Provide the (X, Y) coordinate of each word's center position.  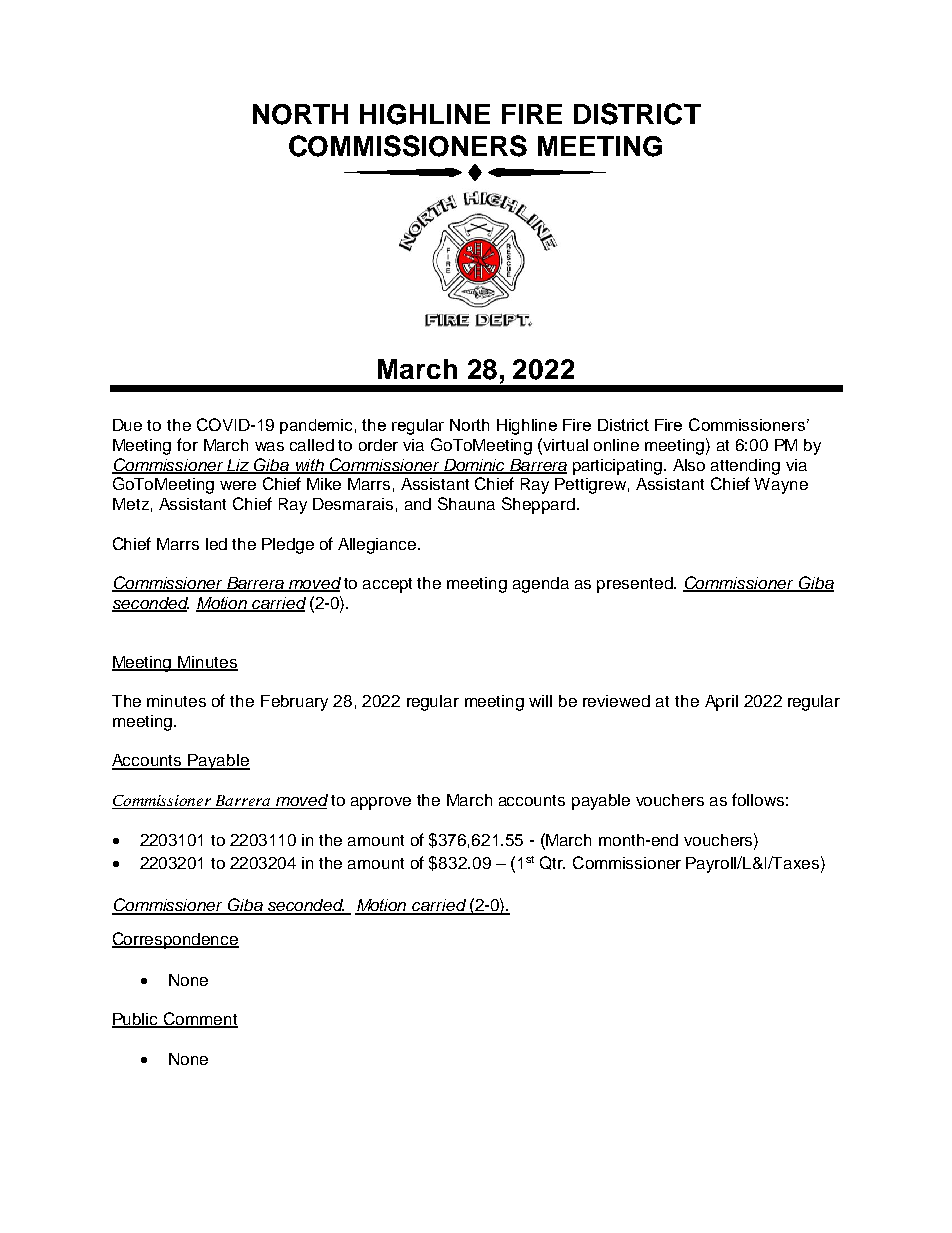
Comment (200, 1020)
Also (689, 465)
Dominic (475, 466)
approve (381, 803)
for (187, 444)
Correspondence (175, 940)
